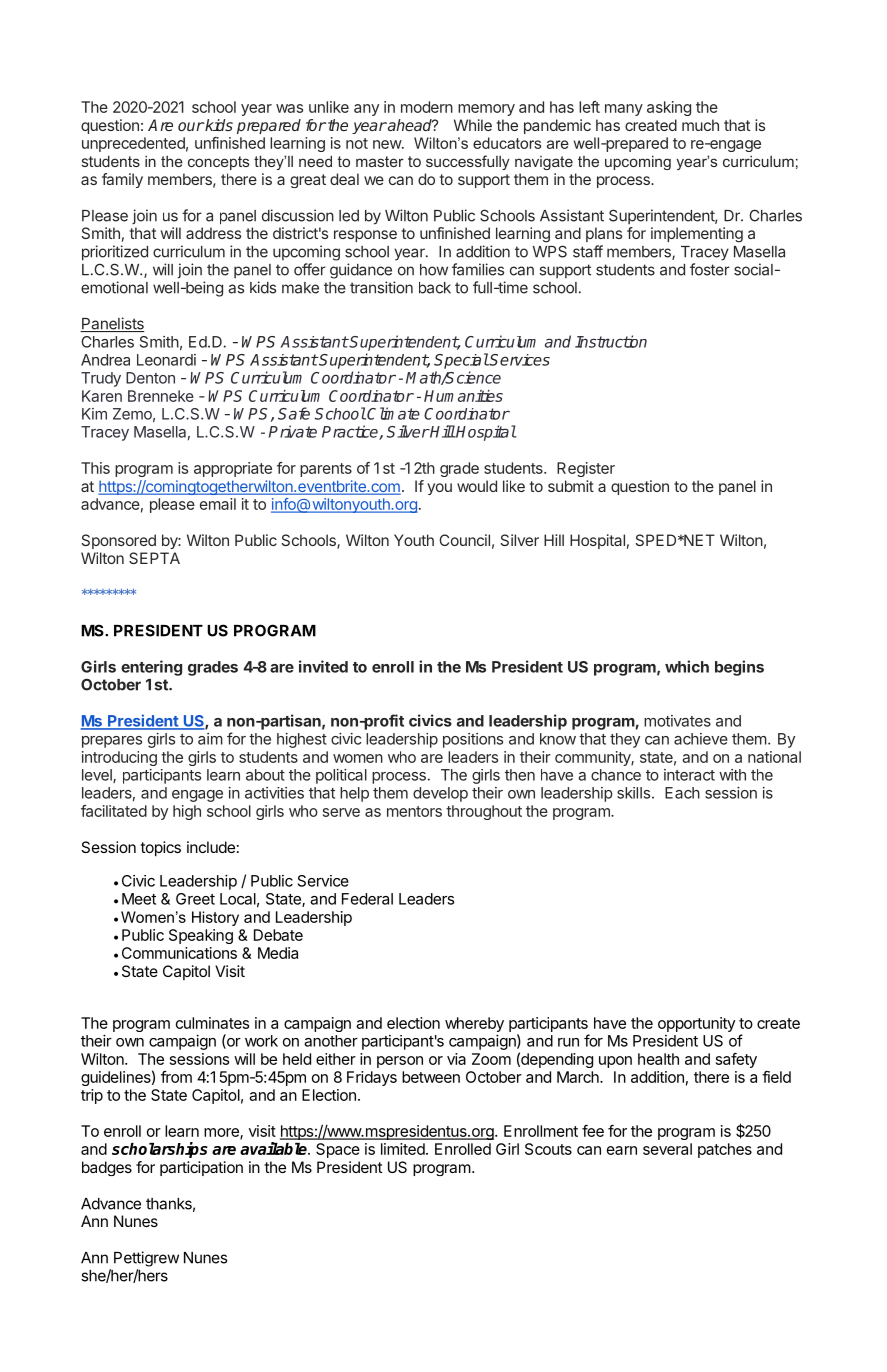  Describe the element at coordinates (611, 341) in the screenshot. I see `Instruction` at that location.
